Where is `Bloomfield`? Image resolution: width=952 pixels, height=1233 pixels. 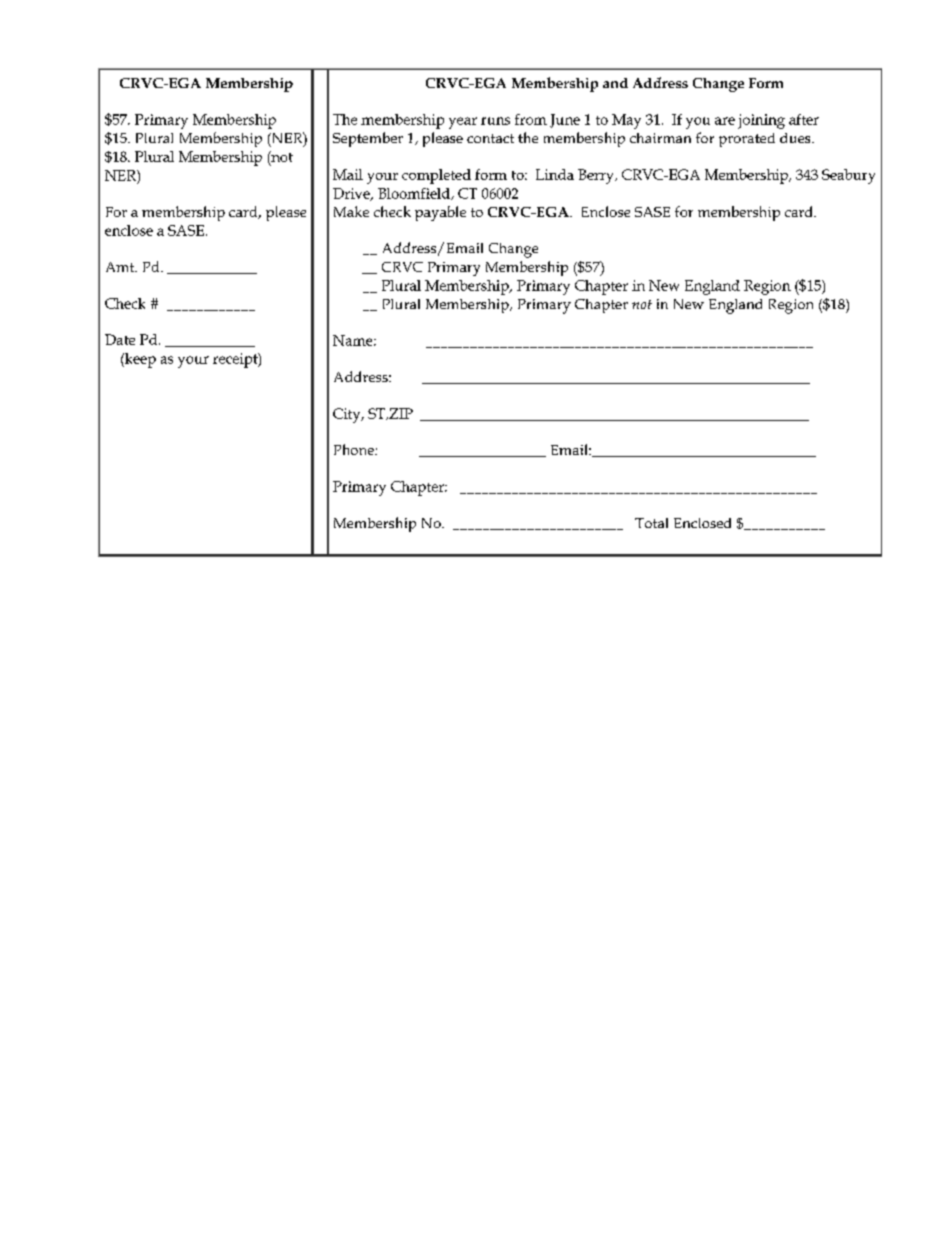
Bloomfield is located at coordinates (415, 194).
